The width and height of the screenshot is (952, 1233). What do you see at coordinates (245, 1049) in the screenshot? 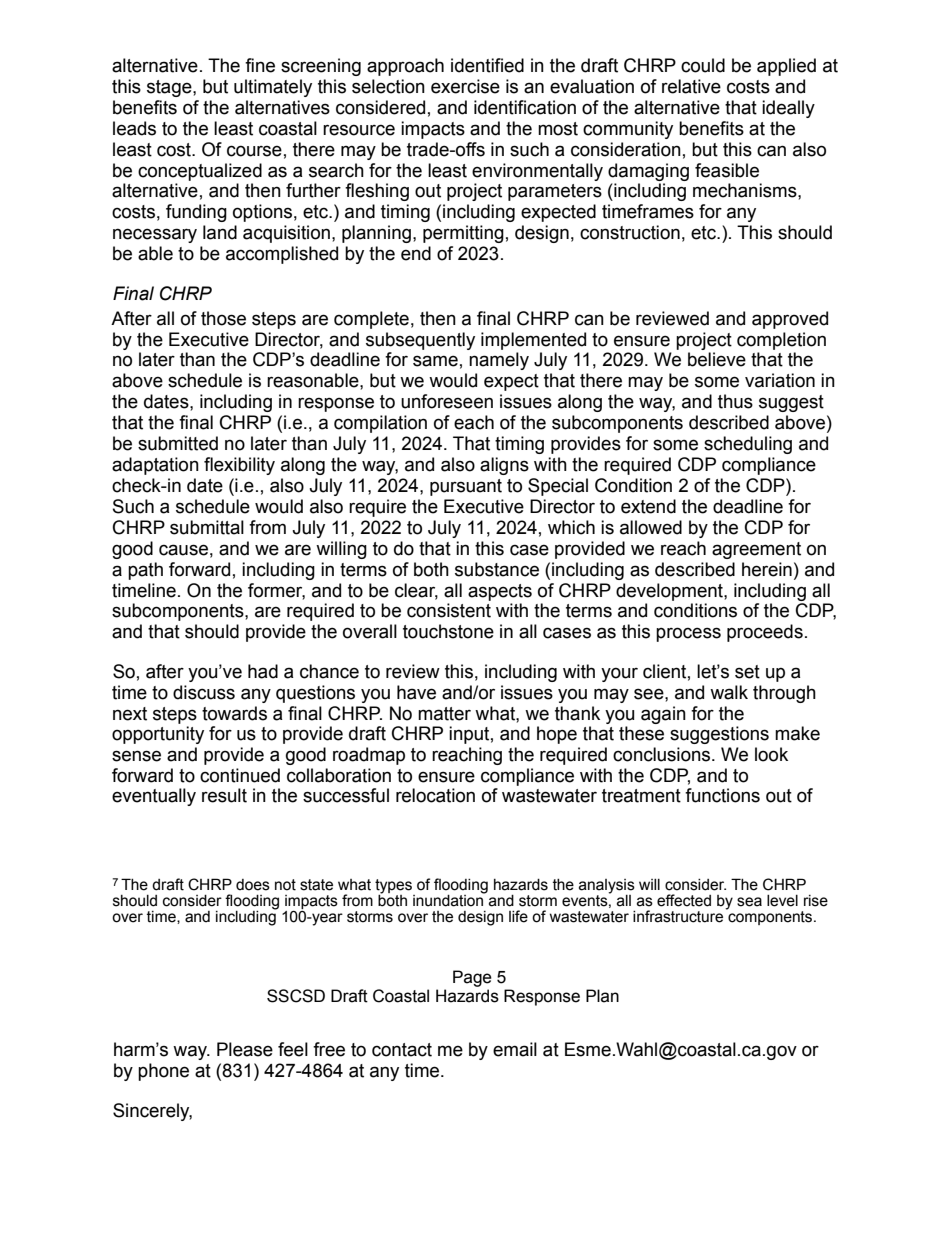
I see `Please` at bounding box center [245, 1049].
